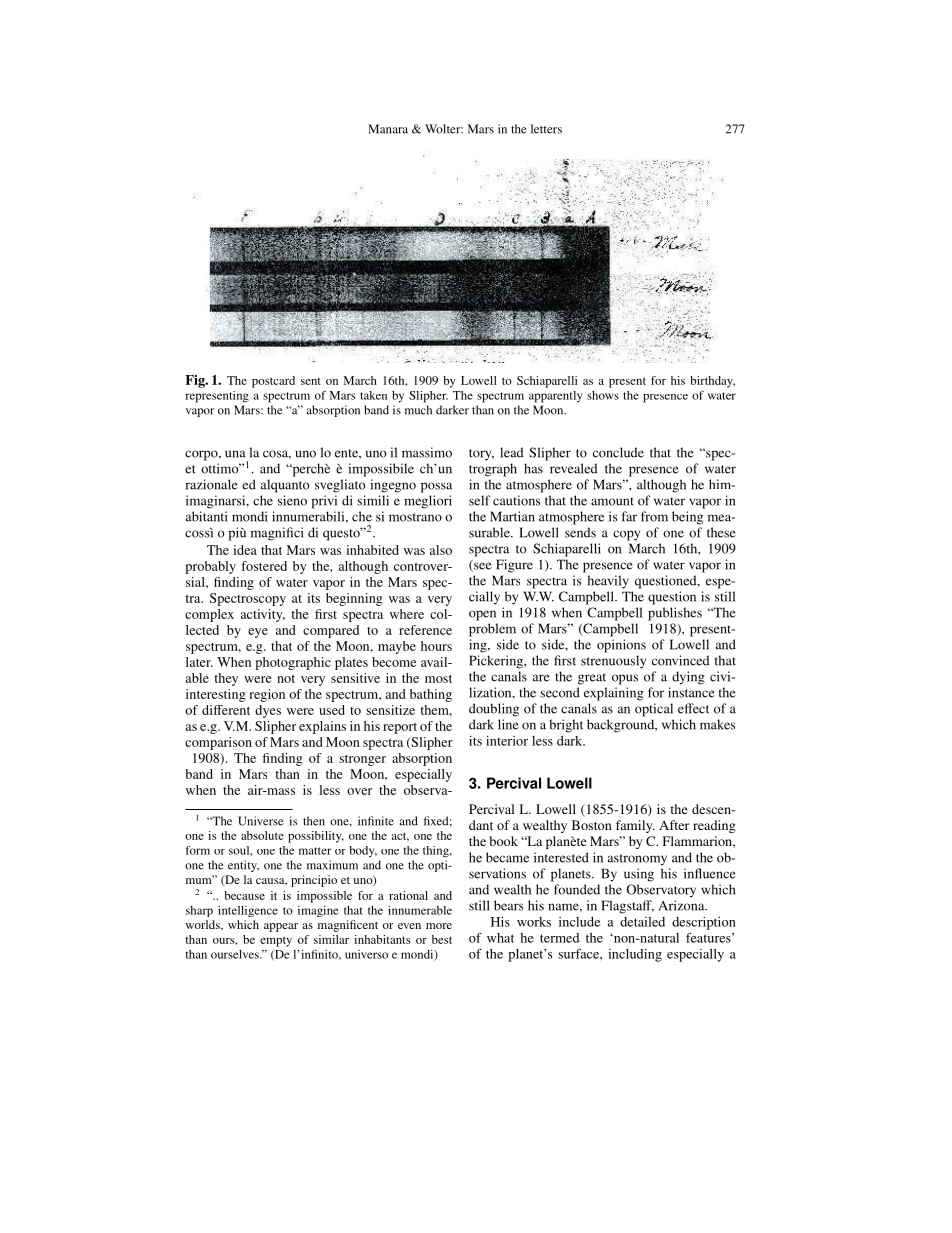  Describe the element at coordinates (441, 550) in the screenshot. I see `also` at that location.
